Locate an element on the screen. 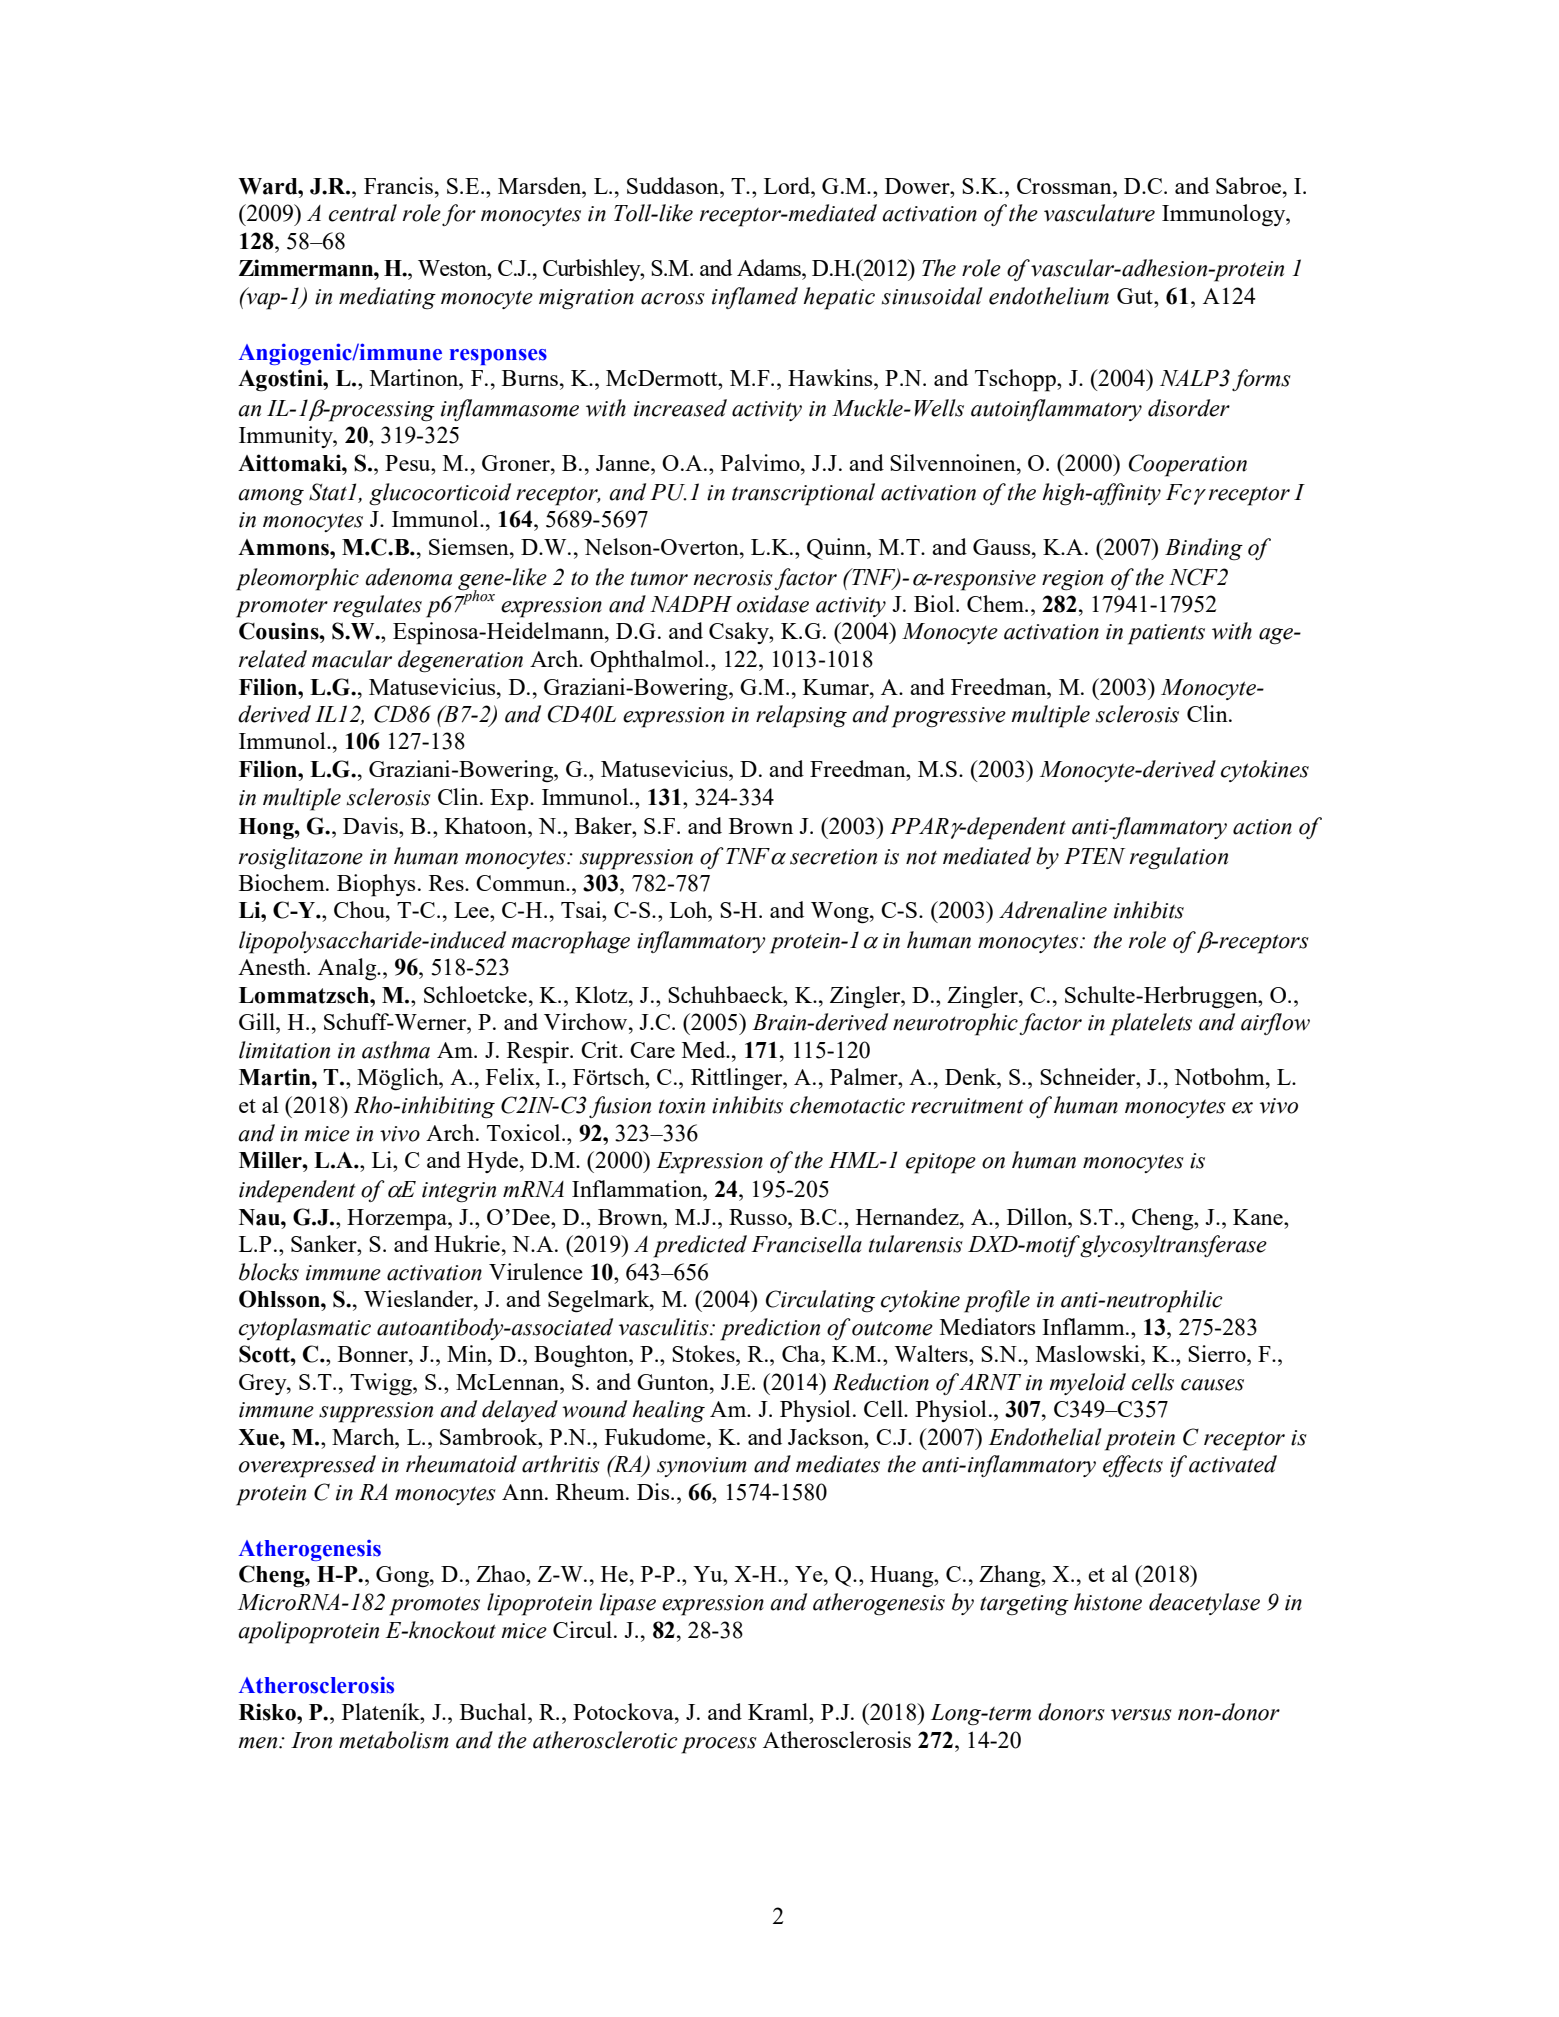 The height and width of the screenshot is (2017, 1559). Davis is located at coordinates (371, 825).
